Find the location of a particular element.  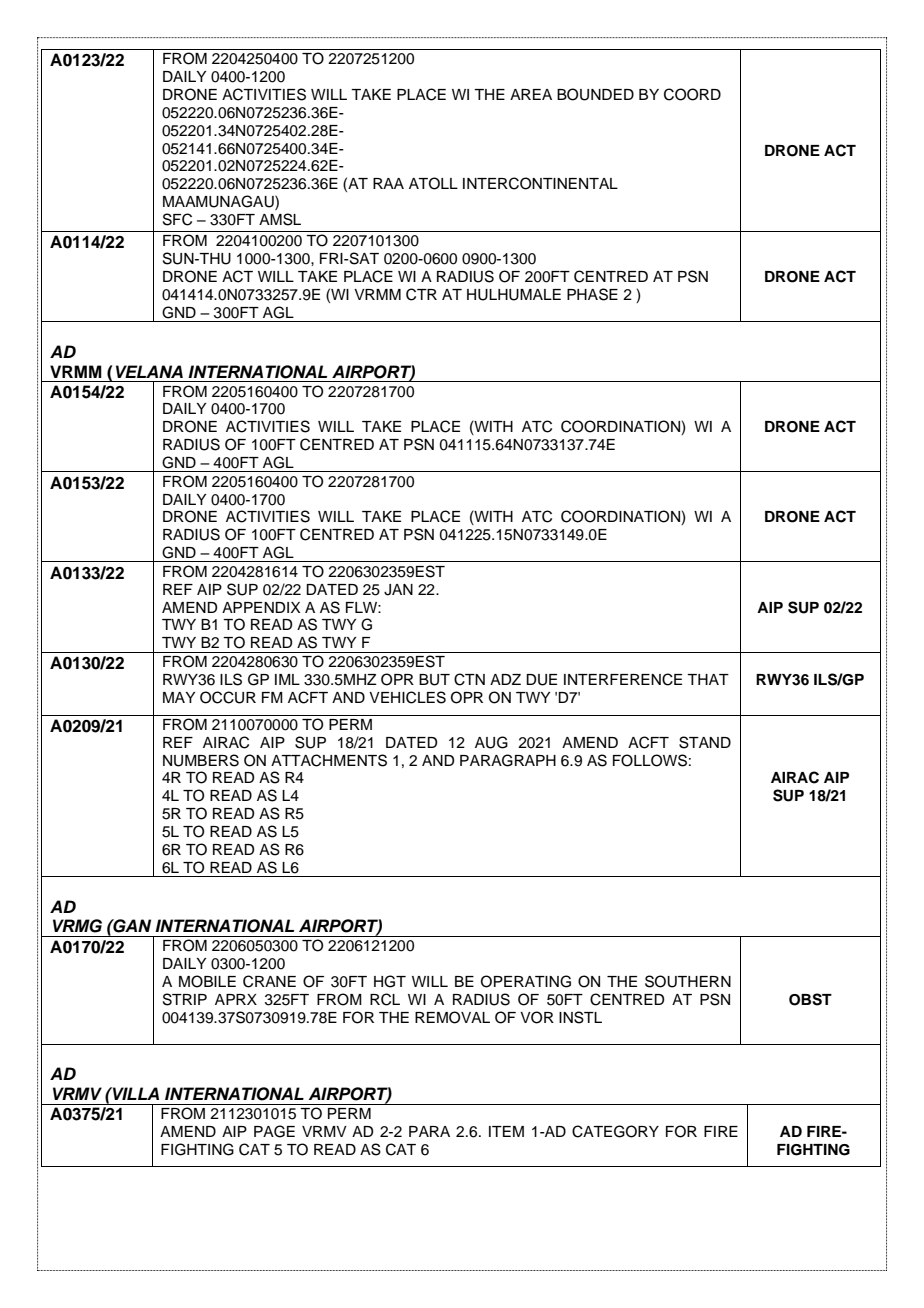

NUMBERS is located at coordinates (201, 760).
